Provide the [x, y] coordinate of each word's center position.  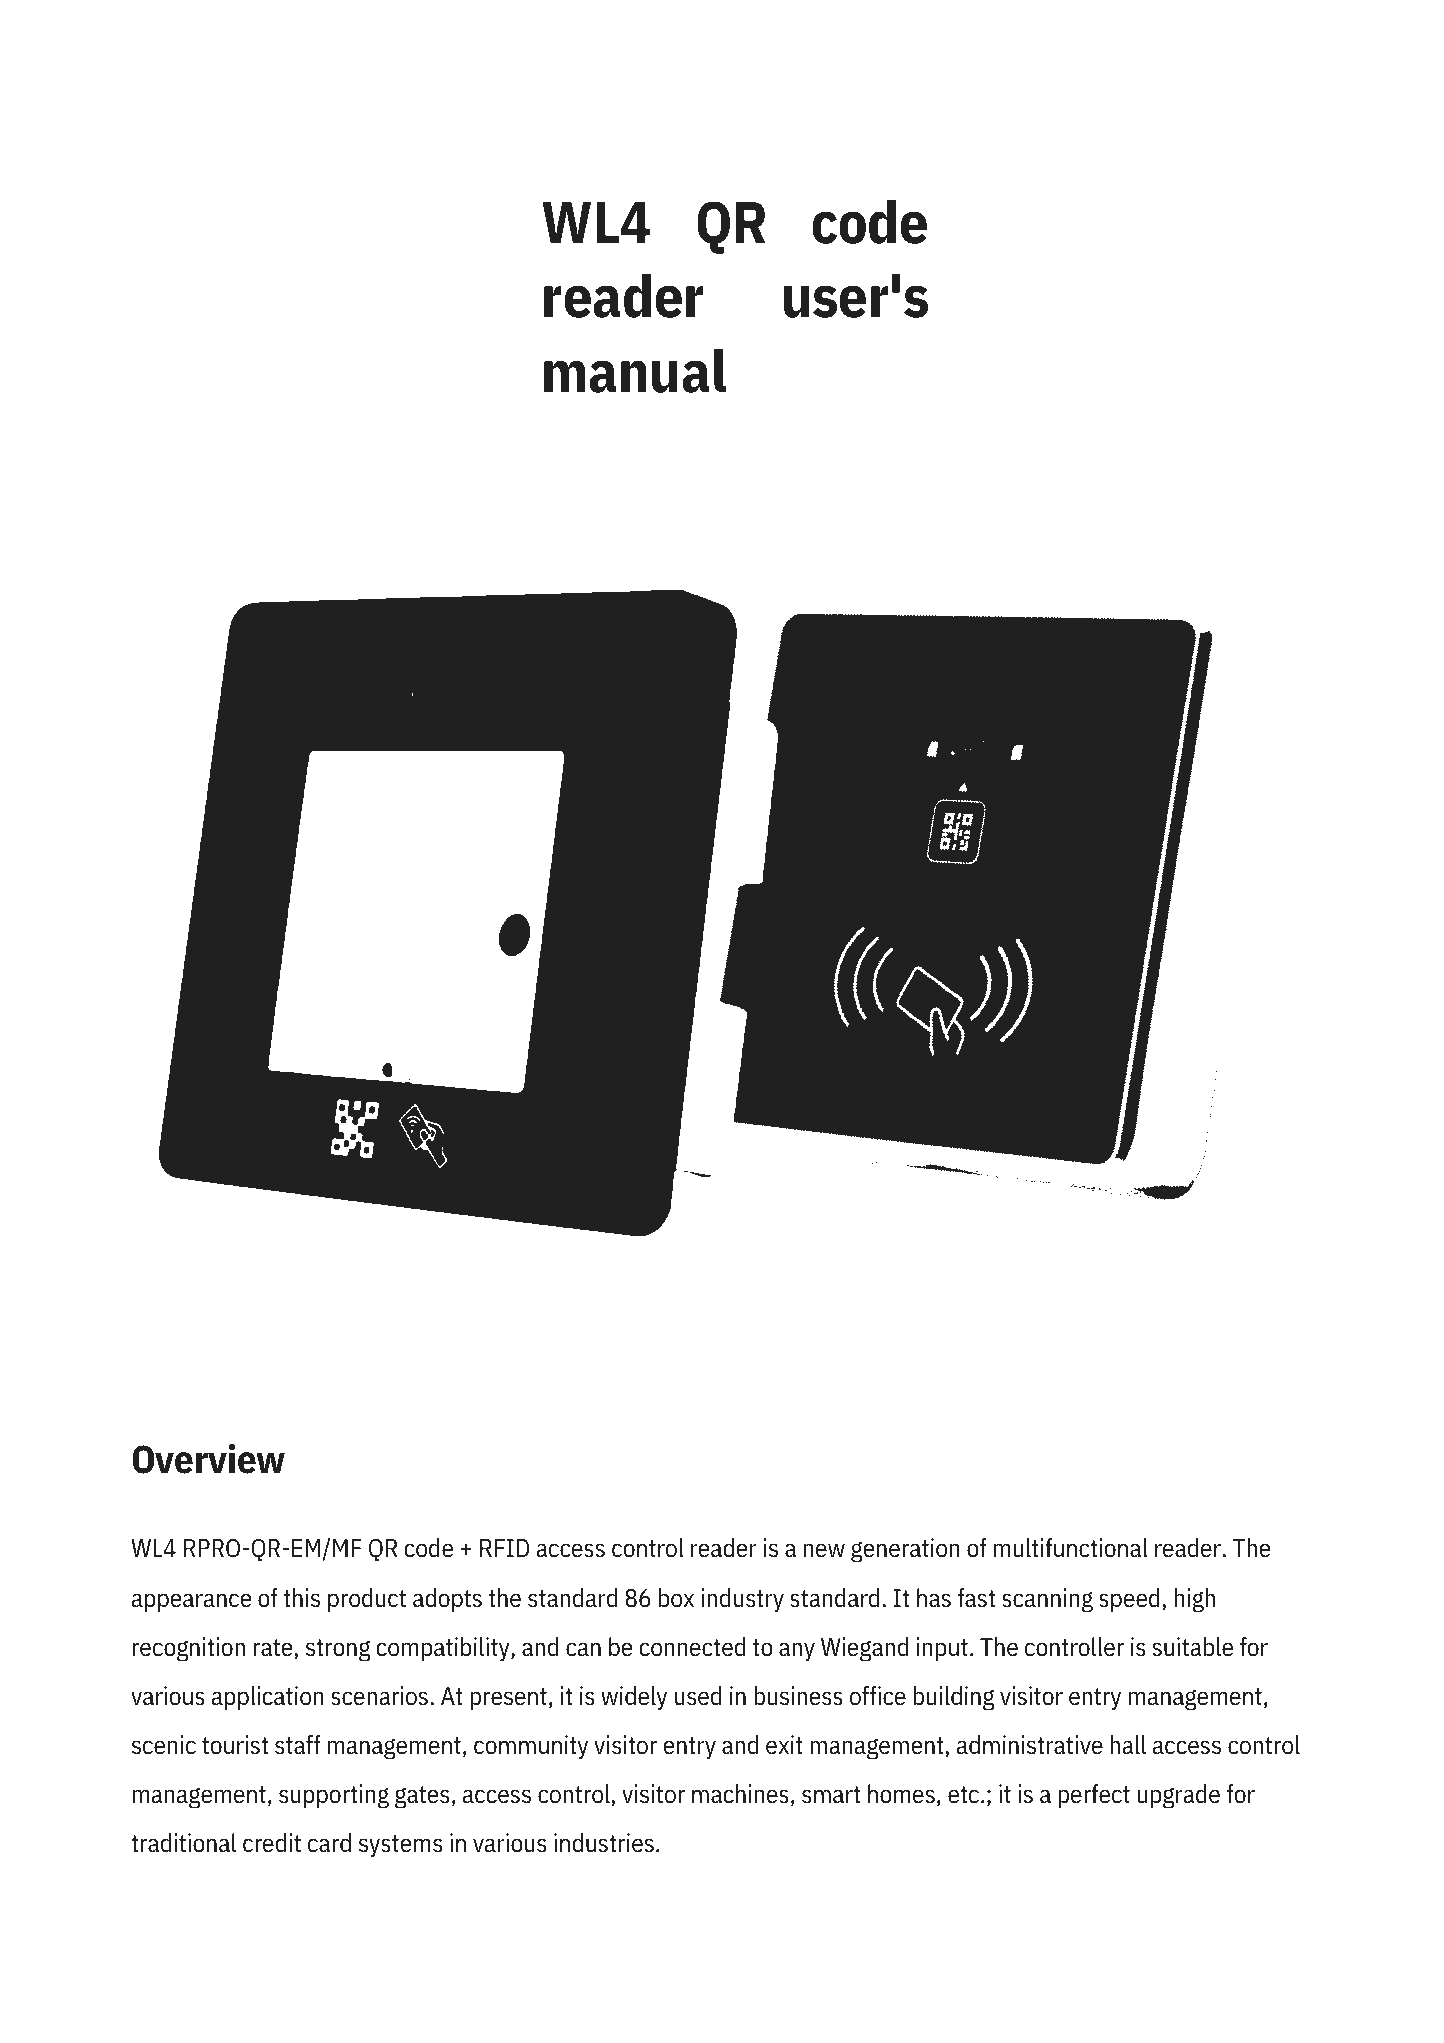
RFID [504, 1548]
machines [740, 1794]
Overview [208, 1459]
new [824, 1550]
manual [635, 371]
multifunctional [1071, 1548]
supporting [334, 1796]
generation [905, 1550]
